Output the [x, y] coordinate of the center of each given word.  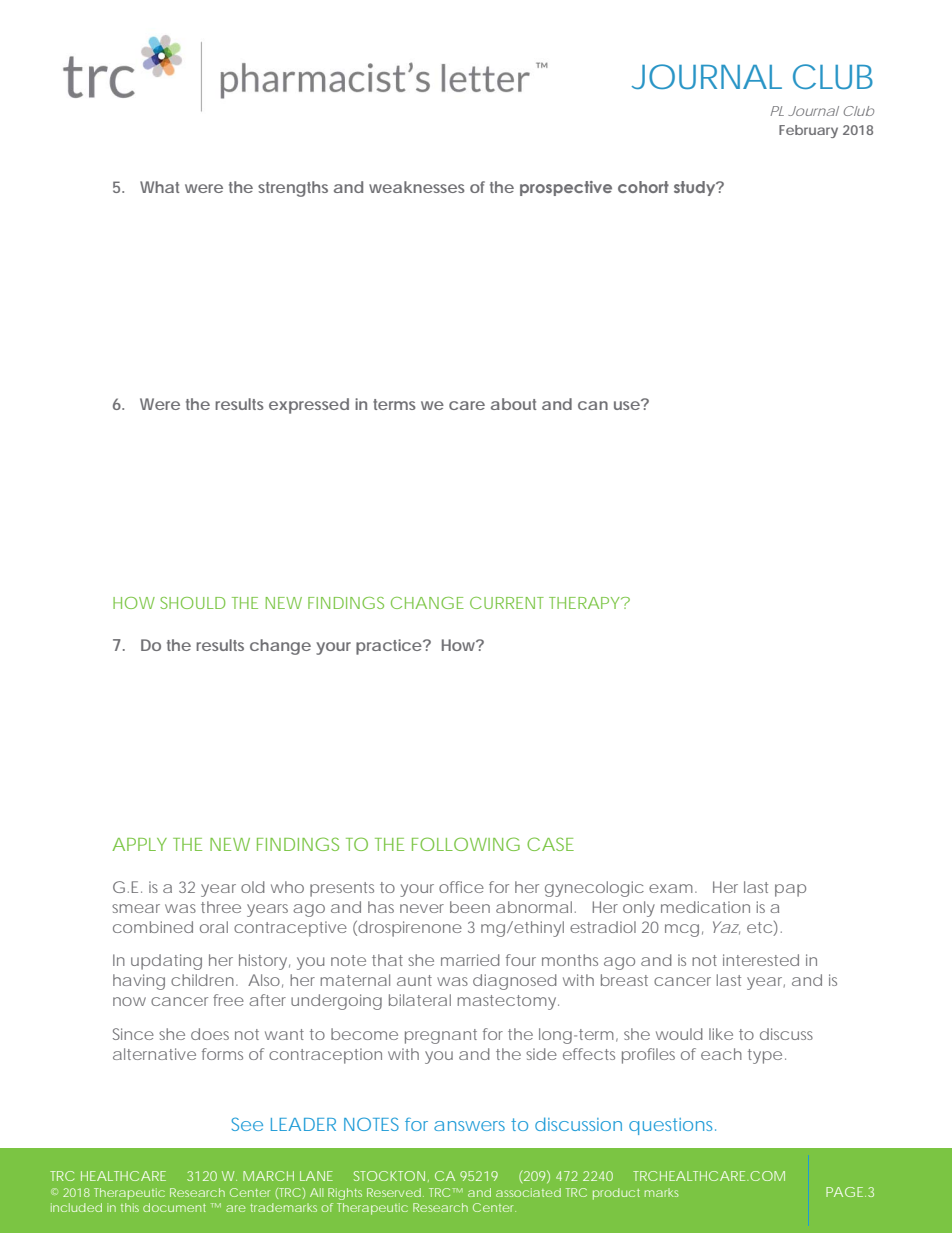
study [696, 188]
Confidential [441, 1182]
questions [670, 1126]
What [160, 187]
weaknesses [417, 187]
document [174, 1207]
